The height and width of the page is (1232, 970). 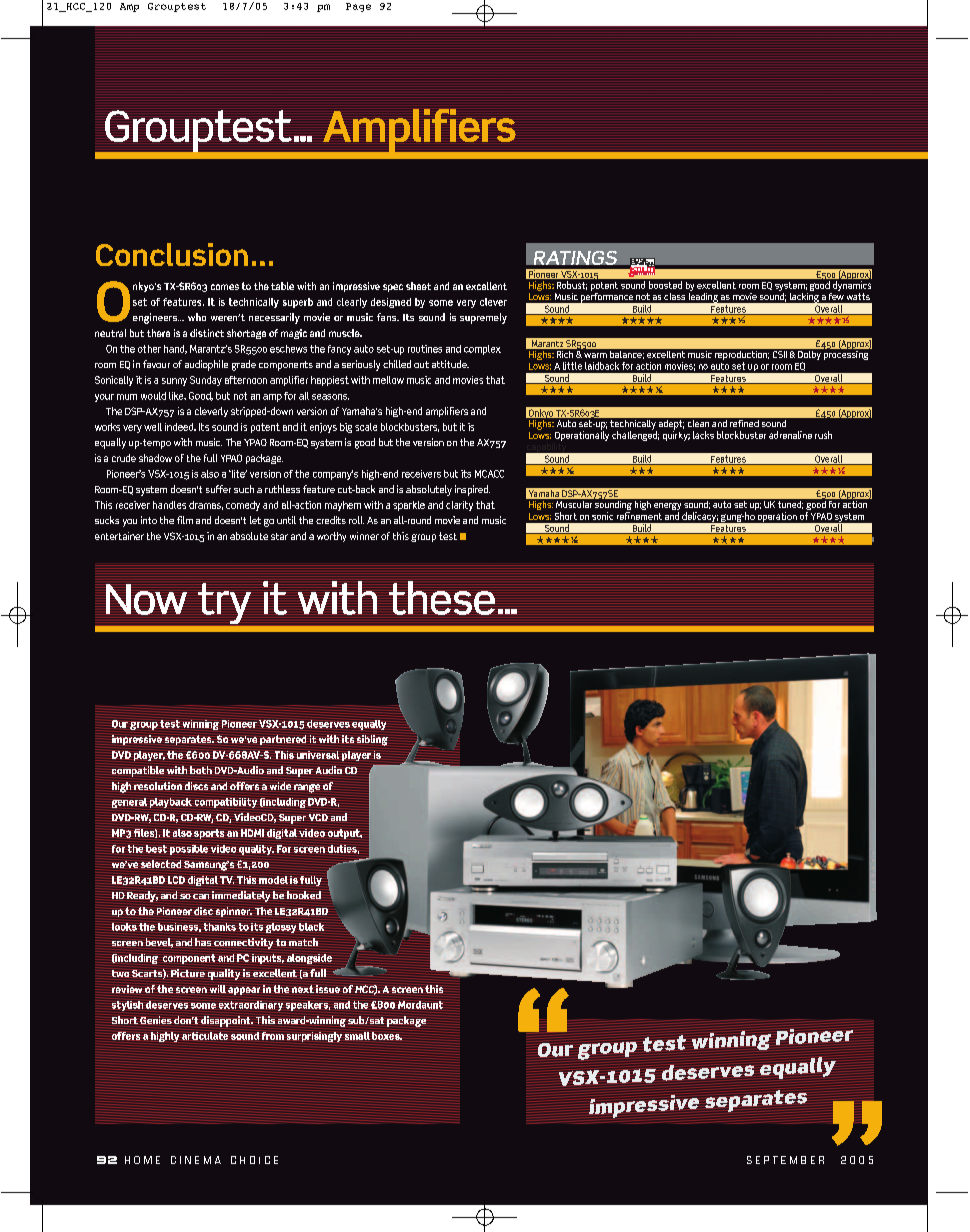 I want to click on these, so click(x=442, y=598).
